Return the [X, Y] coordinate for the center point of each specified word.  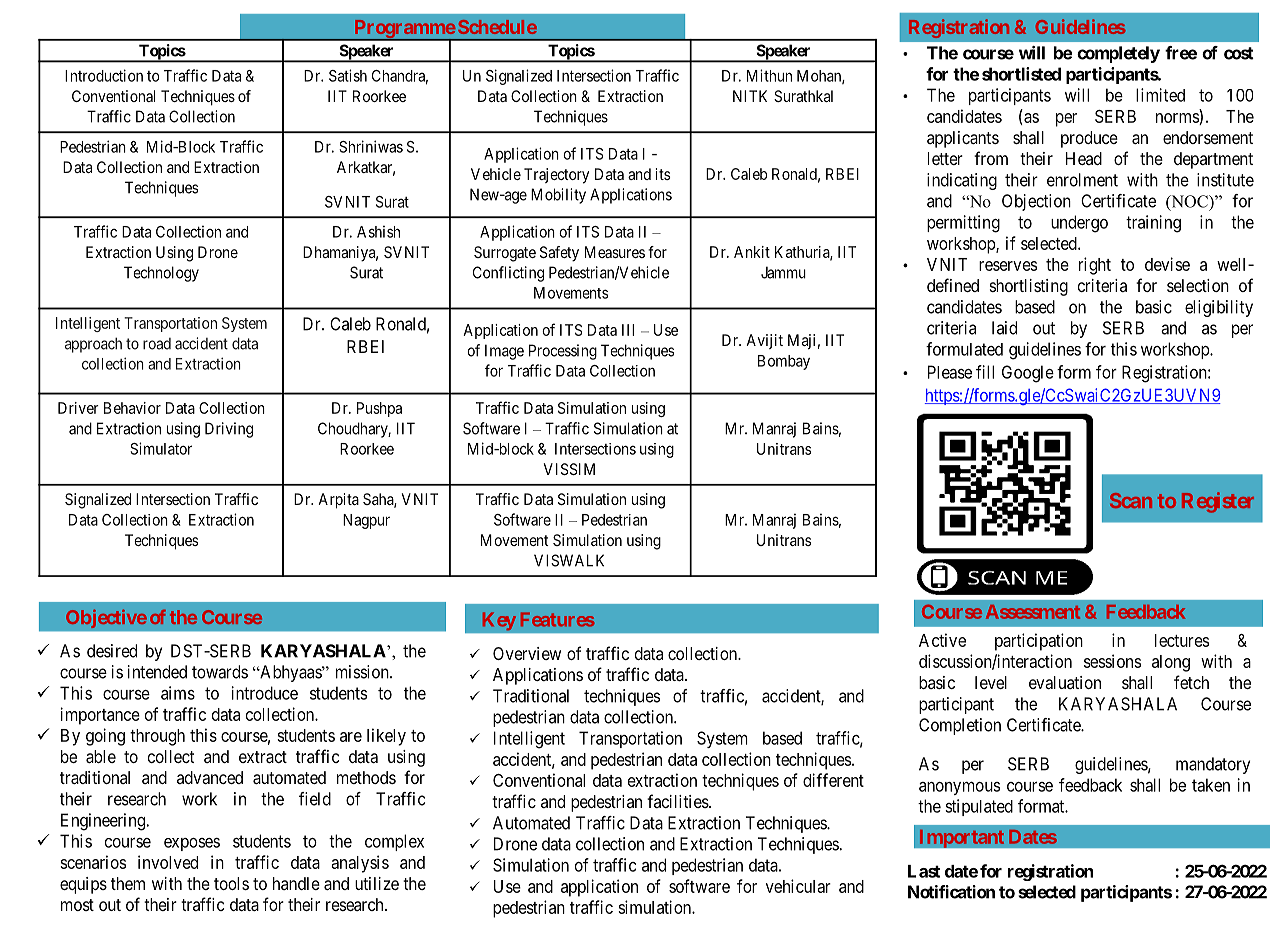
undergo [1079, 224]
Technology [161, 274]
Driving [229, 430]
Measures [615, 252]
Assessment [1033, 612]
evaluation [1065, 682]
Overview [527, 653]
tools [231, 883]
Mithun [769, 75]
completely [1118, 54]
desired [112, 651]
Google [1028, 374]
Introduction [104, 75]
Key [499, 621]
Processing [563, 352]
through [157, 737]
